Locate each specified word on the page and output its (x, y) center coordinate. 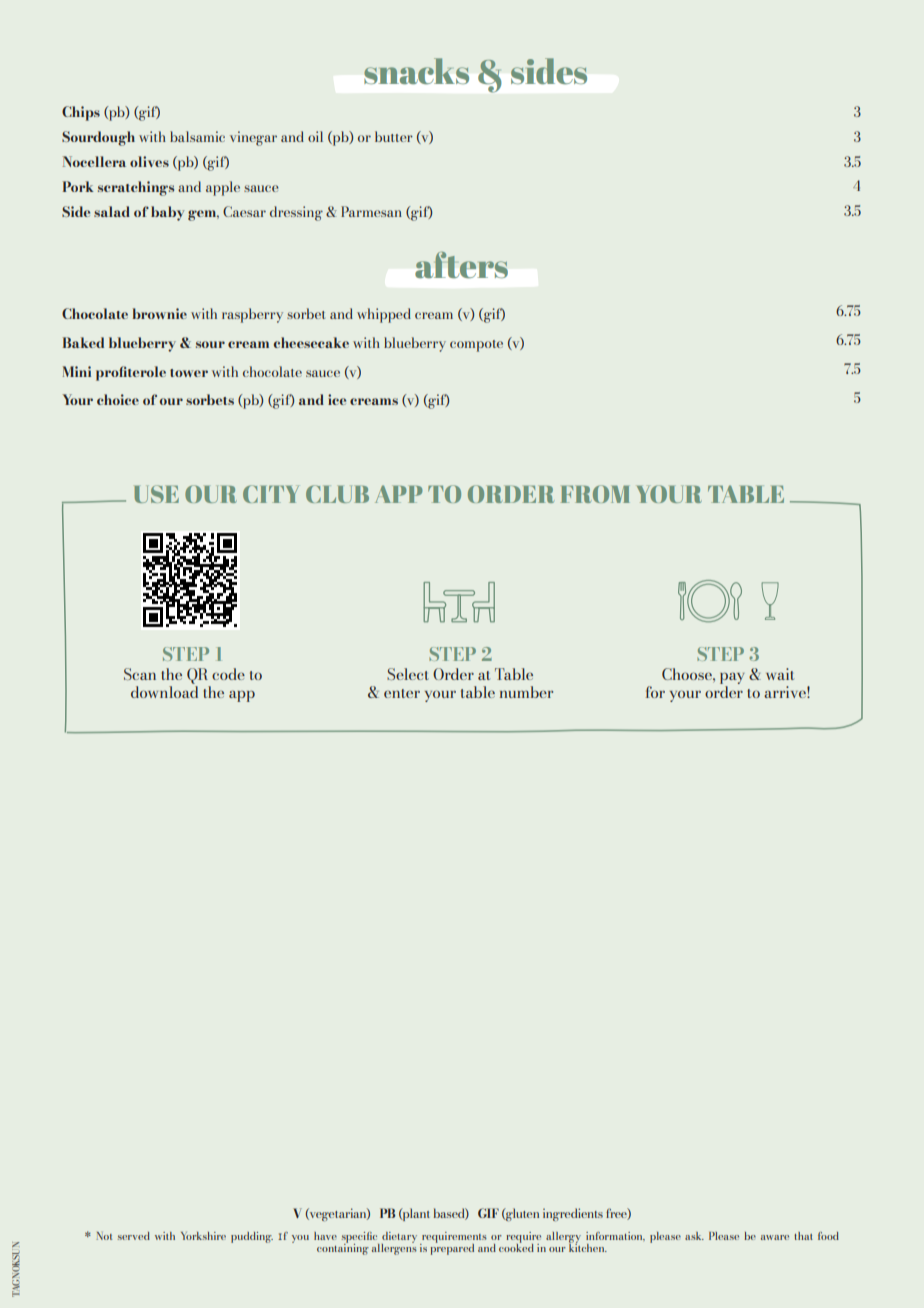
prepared (452, 1248)
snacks (416, 71)
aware (775, 1237)
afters (461, 264)
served (133, 1236)
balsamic (197, 136)
